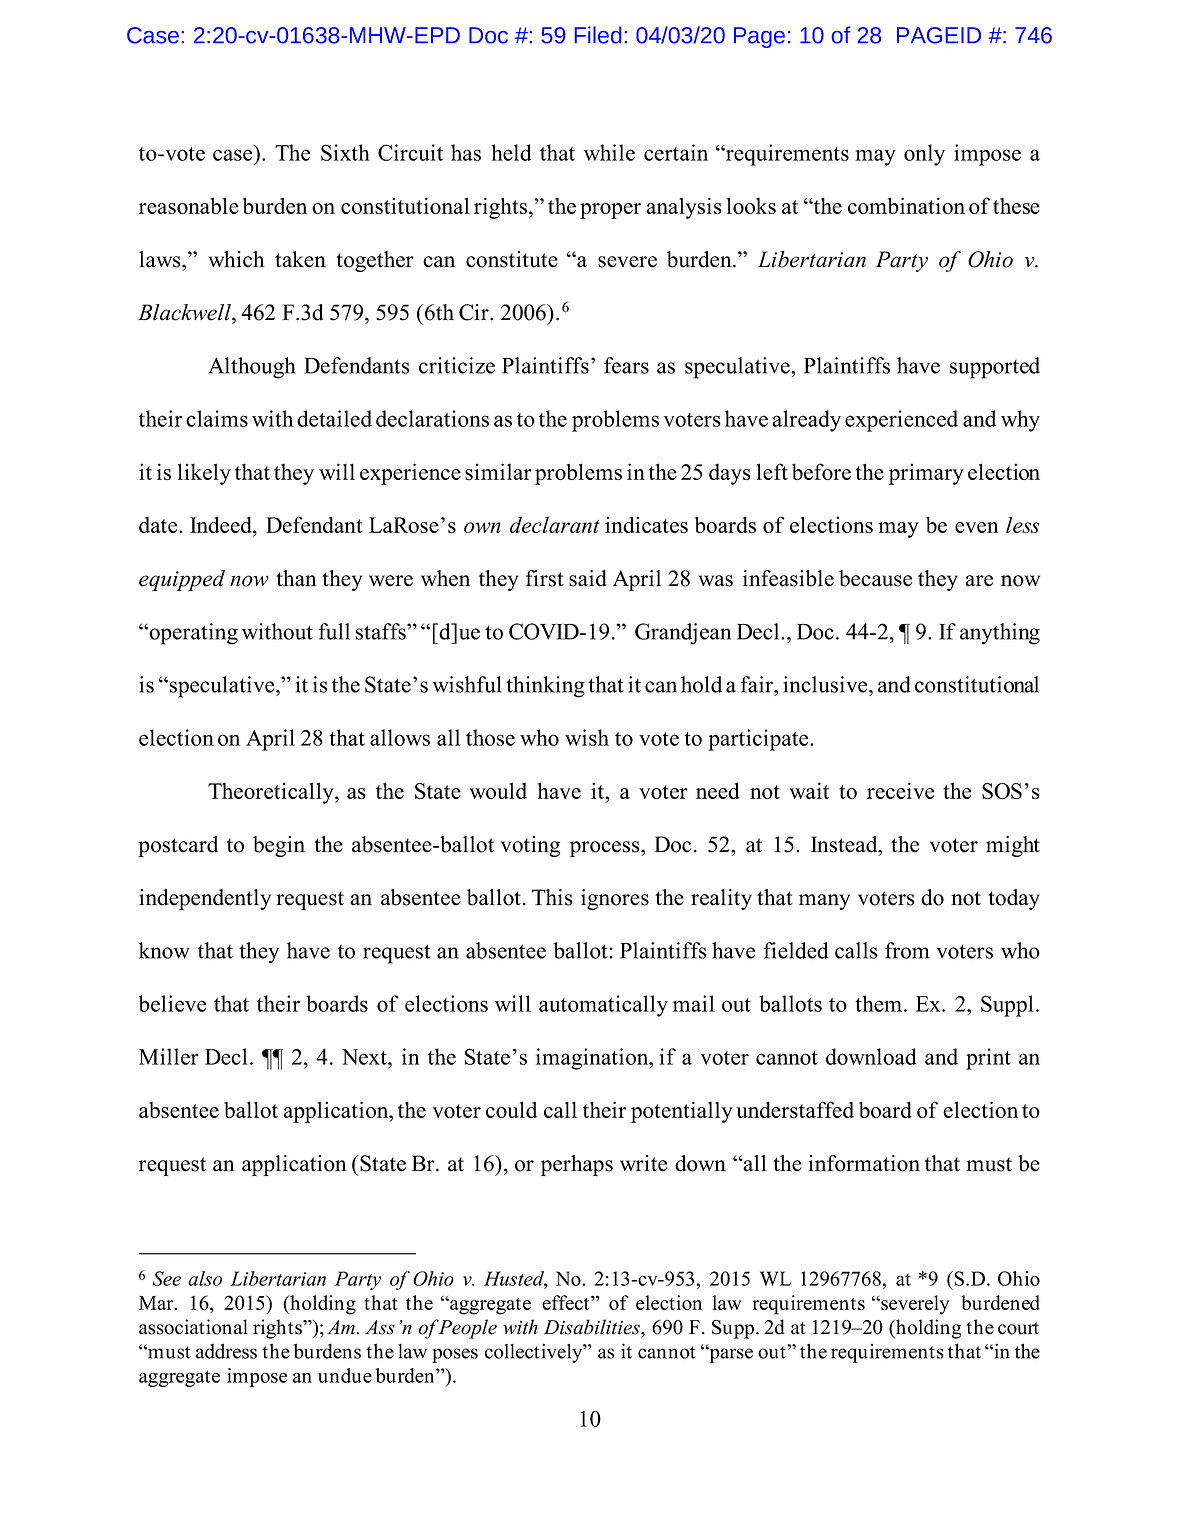 This document has height=1526, width=1179. What do you see at coordinates (1018, 1328) in the document?
I see `court` at bounding box center [1018, 1328].
